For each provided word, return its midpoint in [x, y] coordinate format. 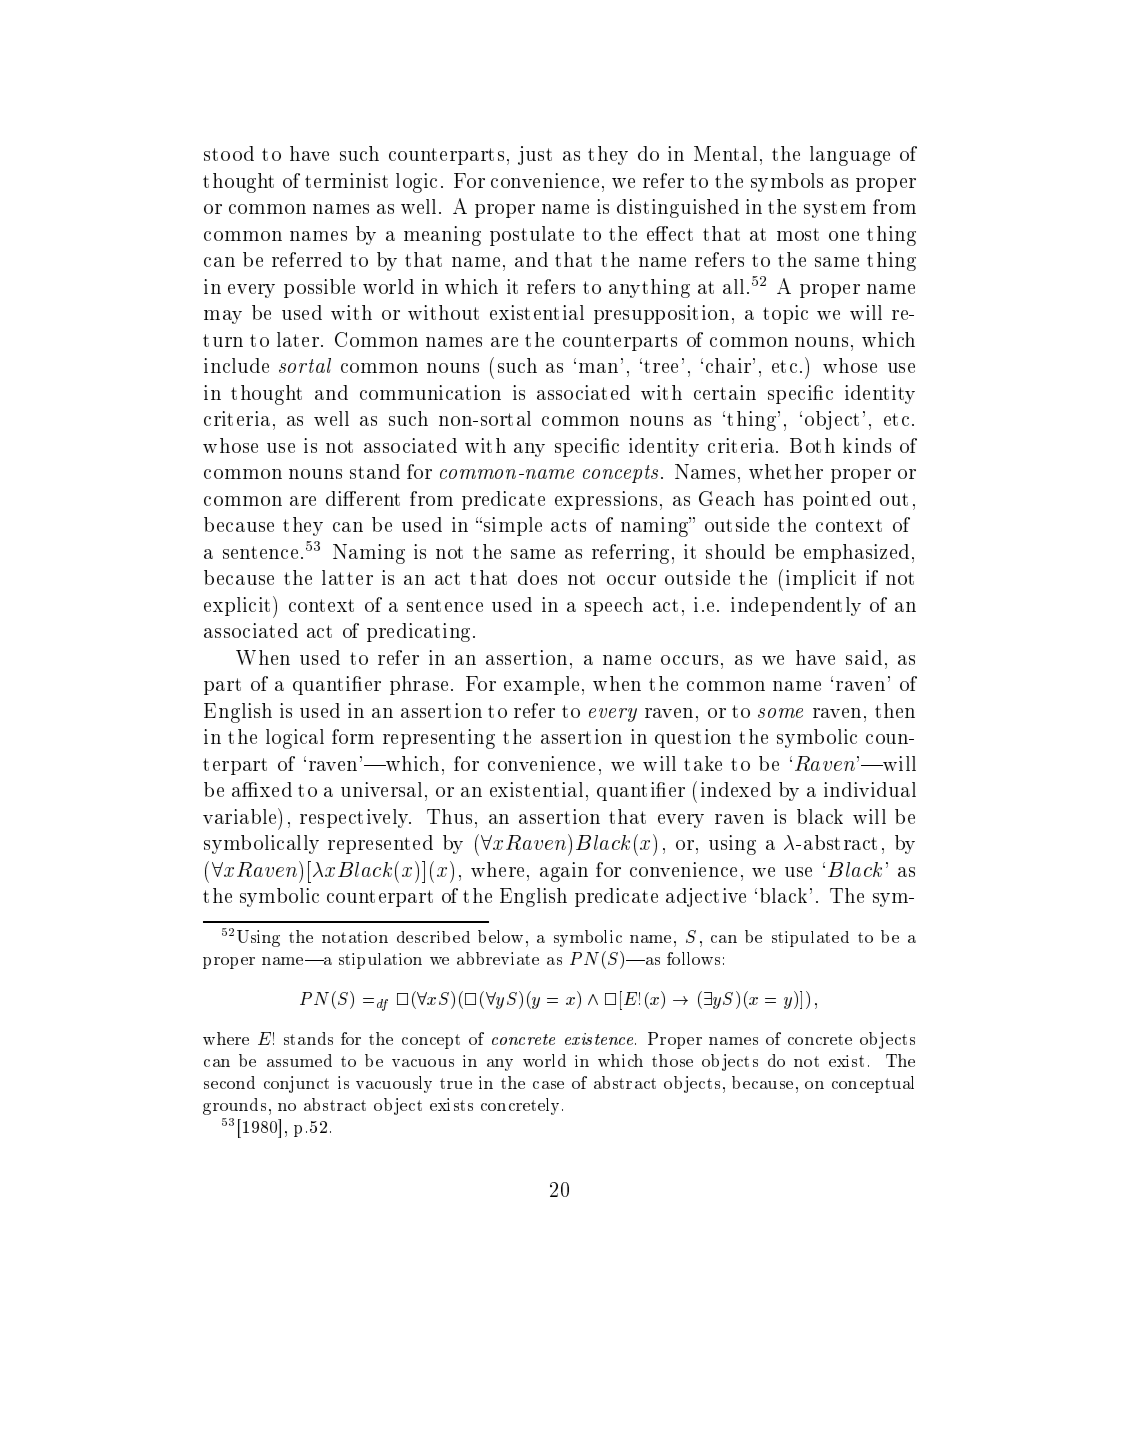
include [236, 365]
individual [870, 789]
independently [796, 606]
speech [614, 606]
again [564, 872]
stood [229, 153]
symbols [787, 182]
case [548, 1085]
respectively [355, 818]
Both [812, 445]
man [598, 368]
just [535, 155]
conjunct [296, 1084]
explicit [239, 607]
